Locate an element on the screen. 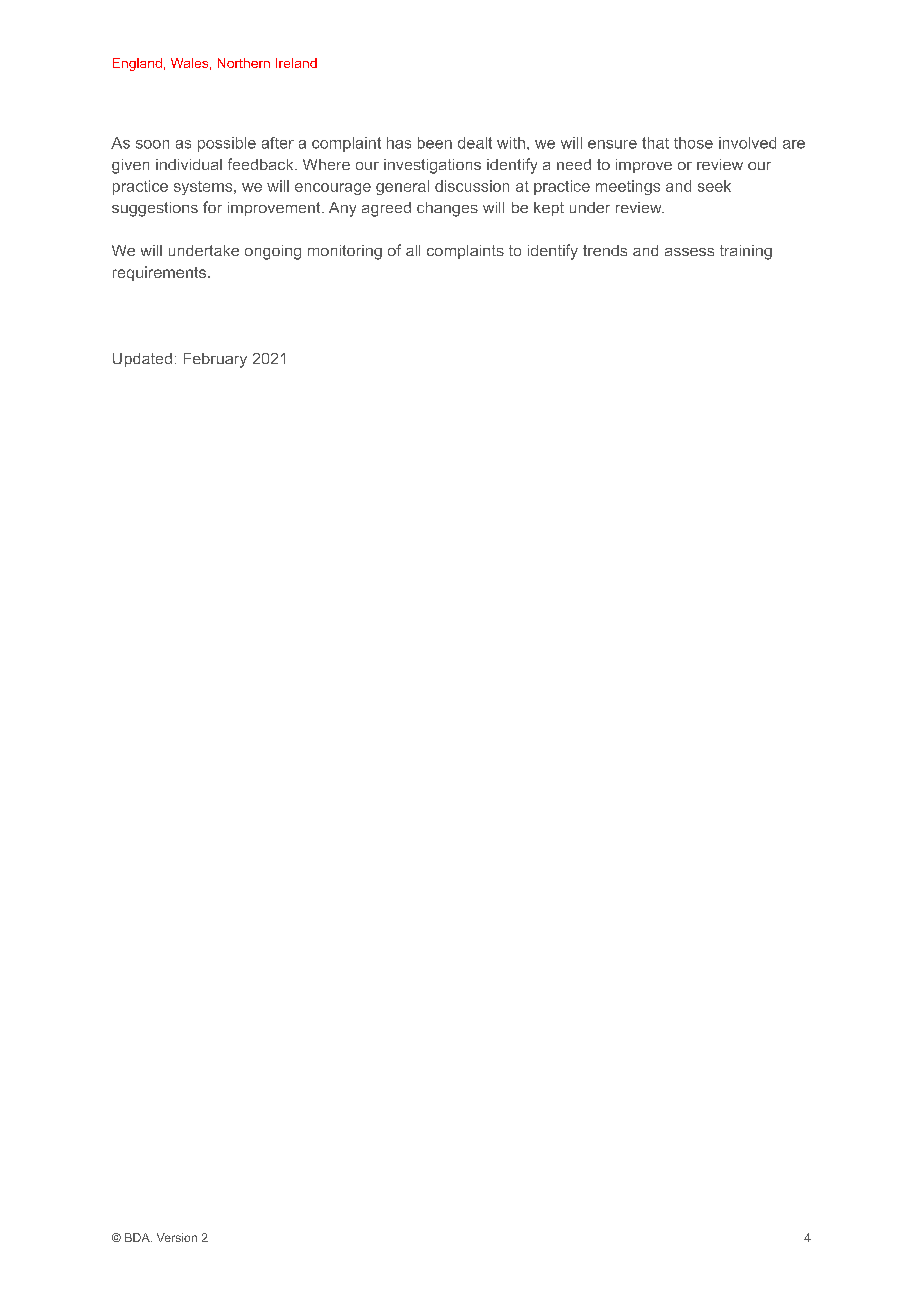 Image resolution: width=924 pixels, height=1307 pixels. those is located at coordinates (693, 143).
